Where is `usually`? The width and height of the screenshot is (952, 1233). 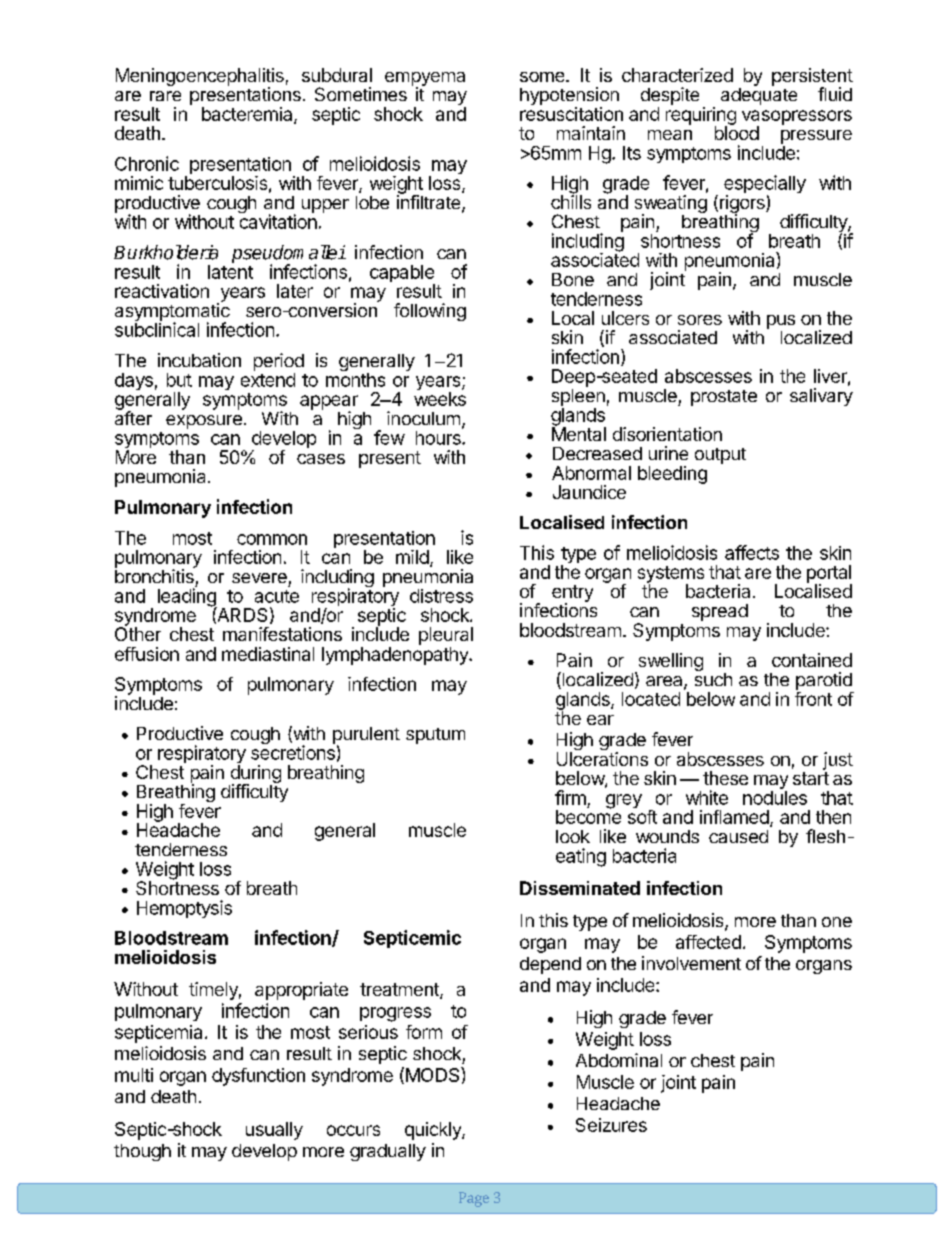
usually is located at coordinates (274, 1131).
